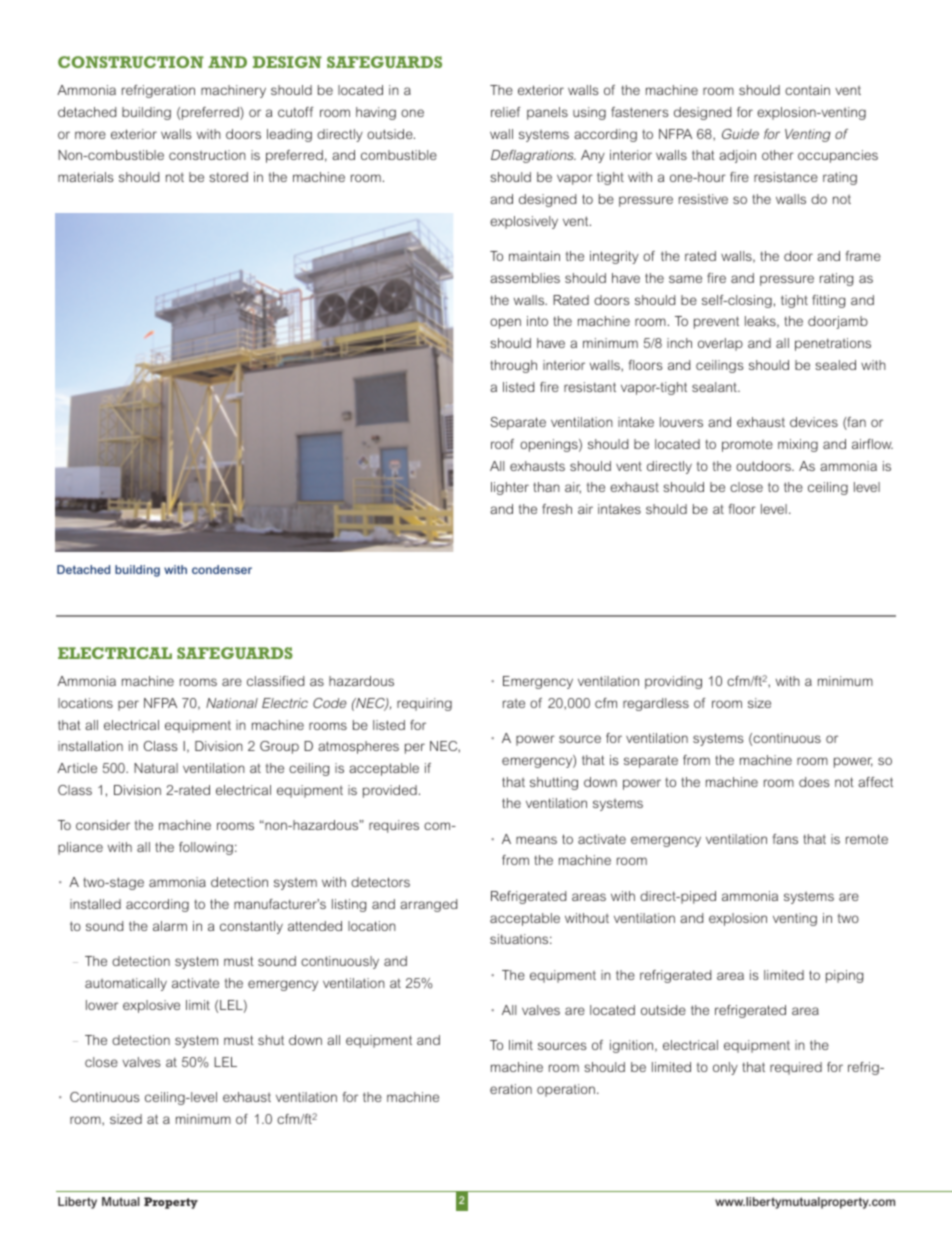 This document has width=952, height=1233. Describe the element at coordinates (807, 90) in the document. I see `contain` at that location.
